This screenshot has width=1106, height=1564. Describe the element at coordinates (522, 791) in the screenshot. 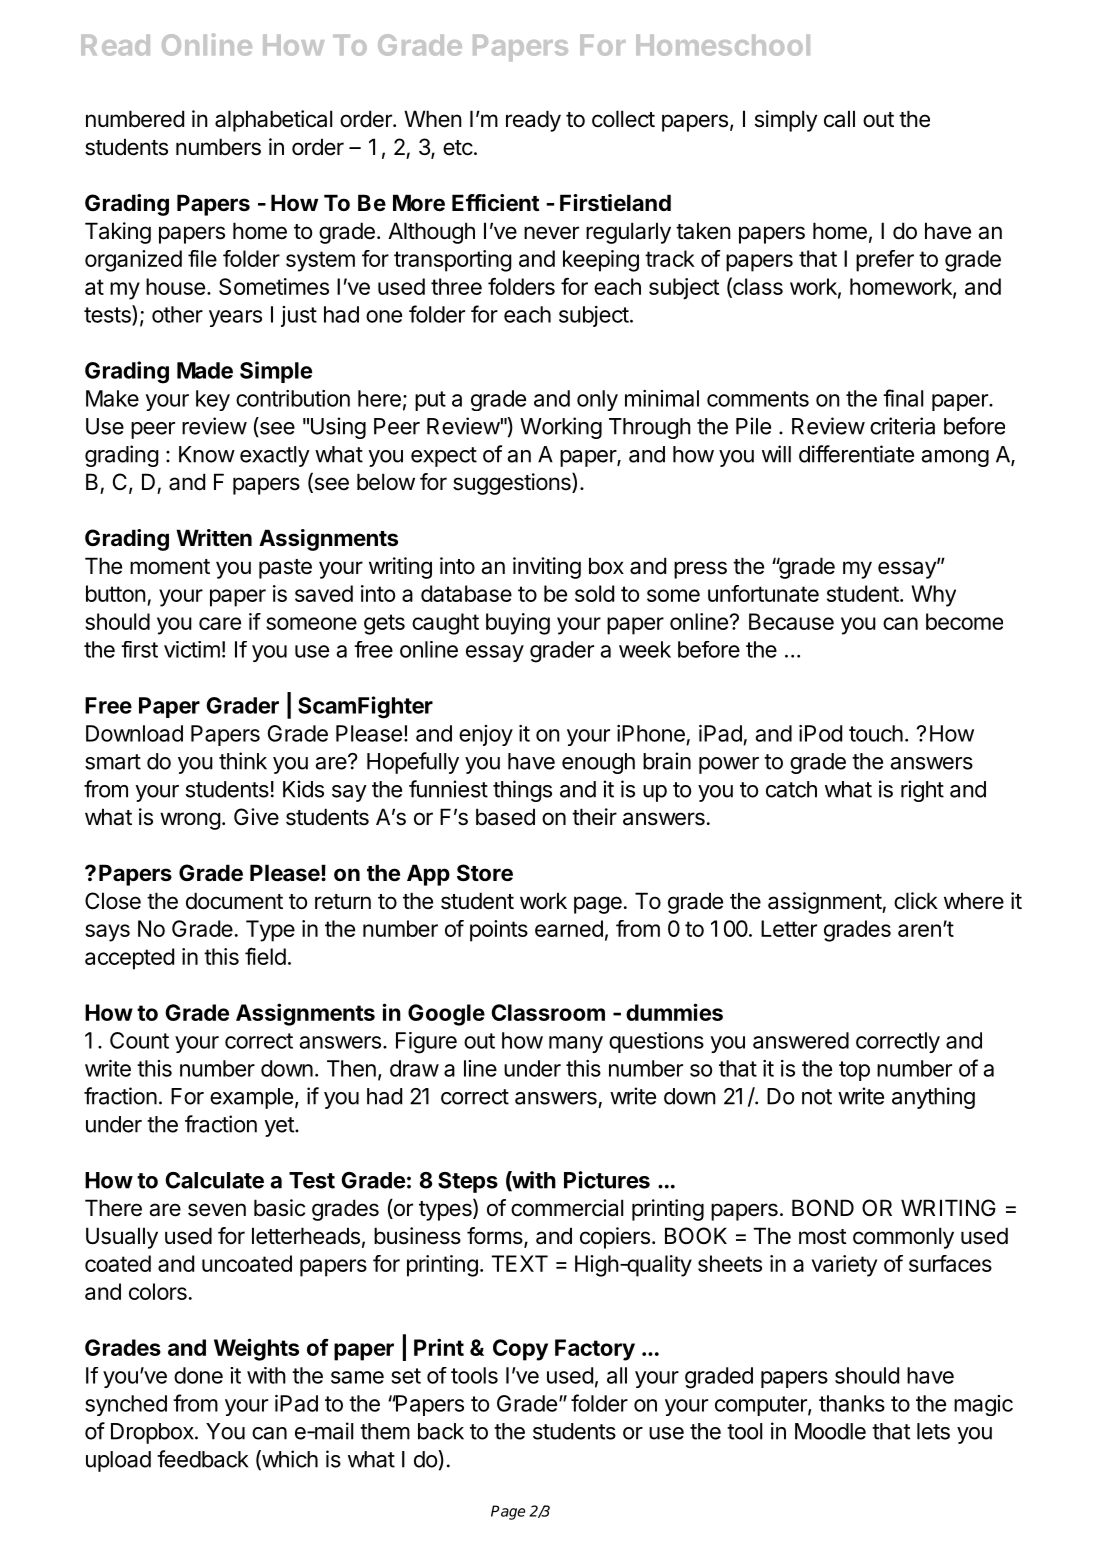

I see `things` at that location.
